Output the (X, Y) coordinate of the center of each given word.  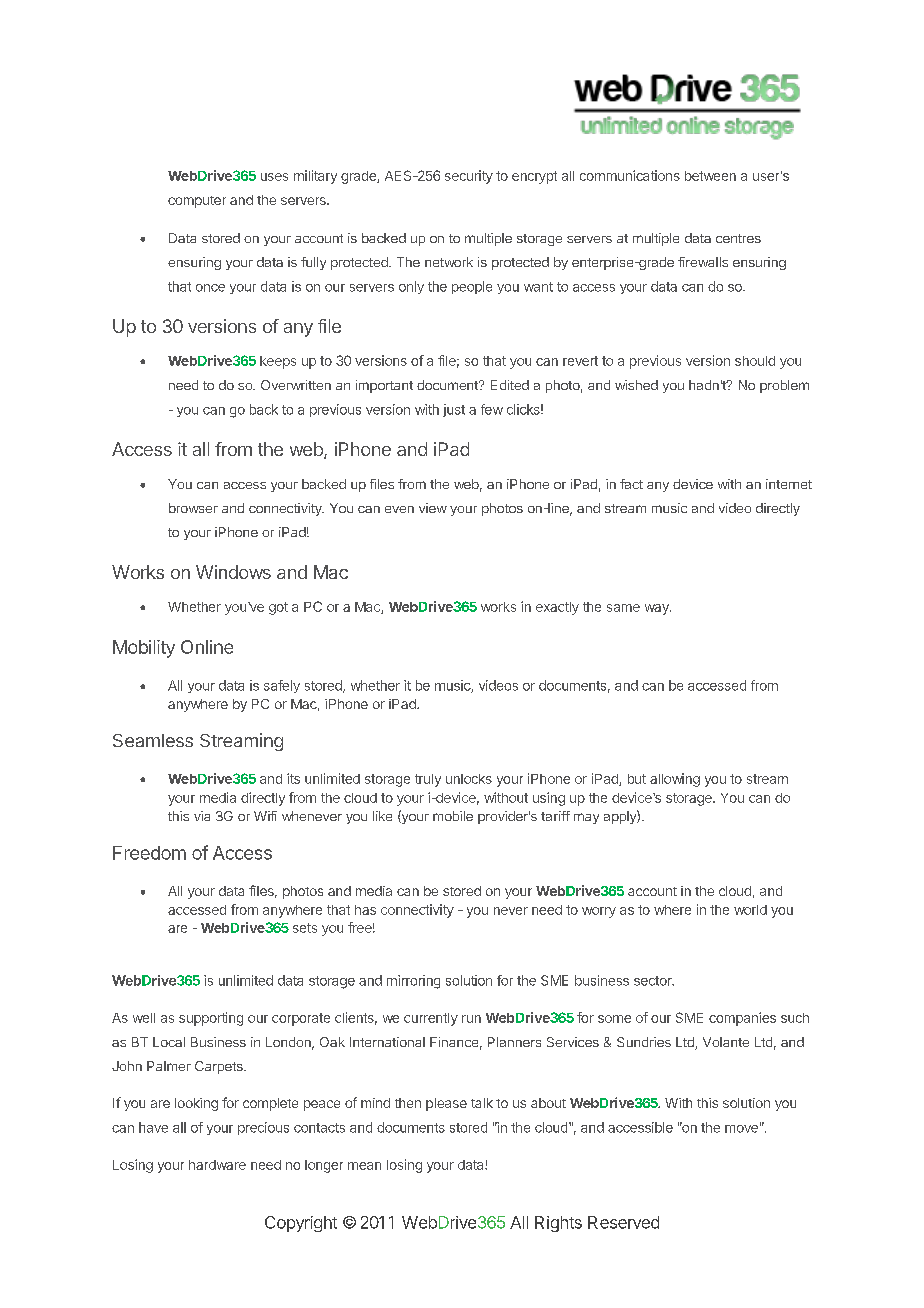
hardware (217, 1165)
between (710, 176)
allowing (675, 780)
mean (364, 1166)
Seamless (153, 740)
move (741, 1129)
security (469, 177)
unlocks (469, 779)
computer (197, 202)
